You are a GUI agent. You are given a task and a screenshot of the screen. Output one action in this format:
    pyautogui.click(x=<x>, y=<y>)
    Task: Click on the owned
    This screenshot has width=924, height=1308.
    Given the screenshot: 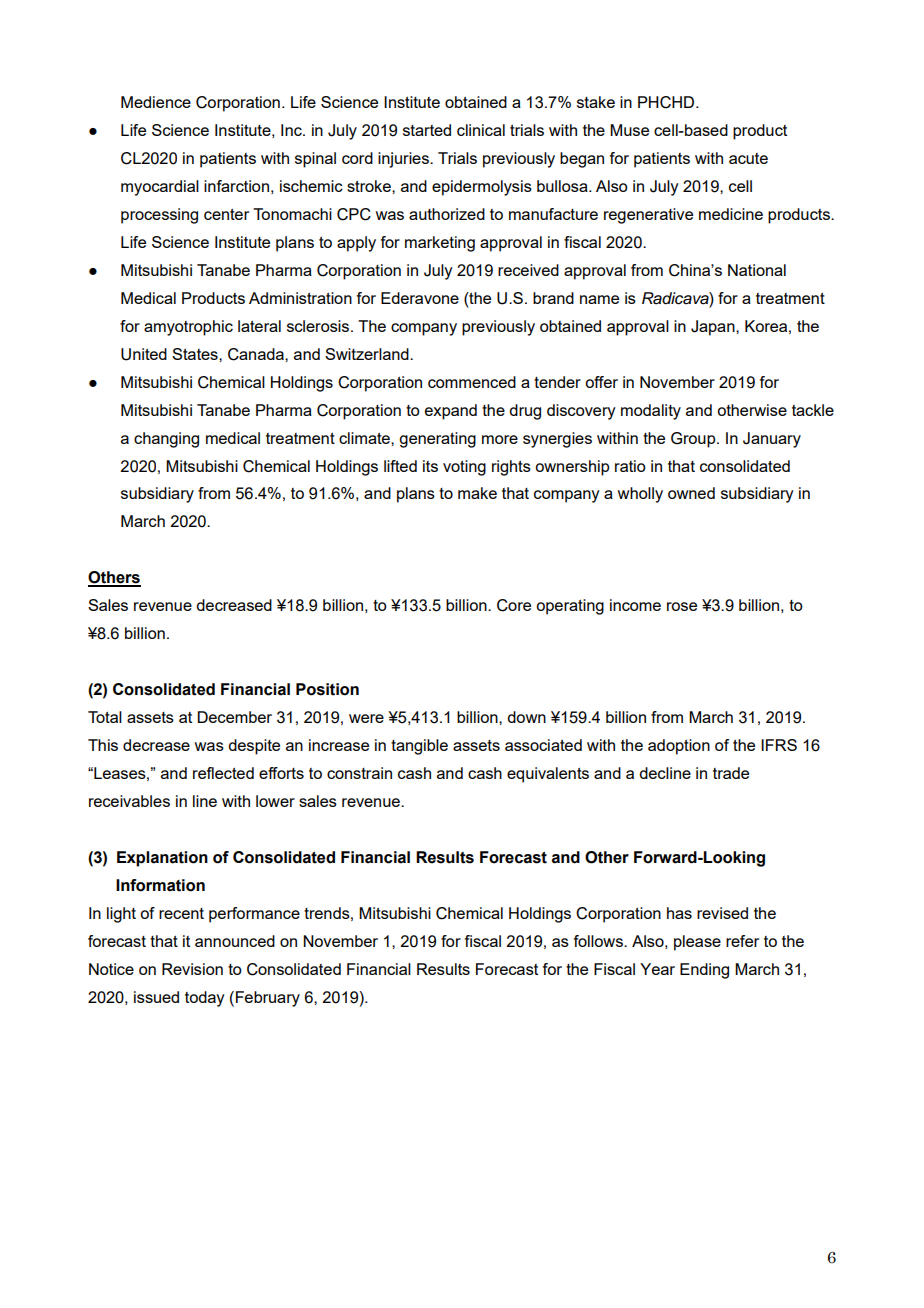 What is the action you would take?
    pyautogui.click(x=691, y=493)
